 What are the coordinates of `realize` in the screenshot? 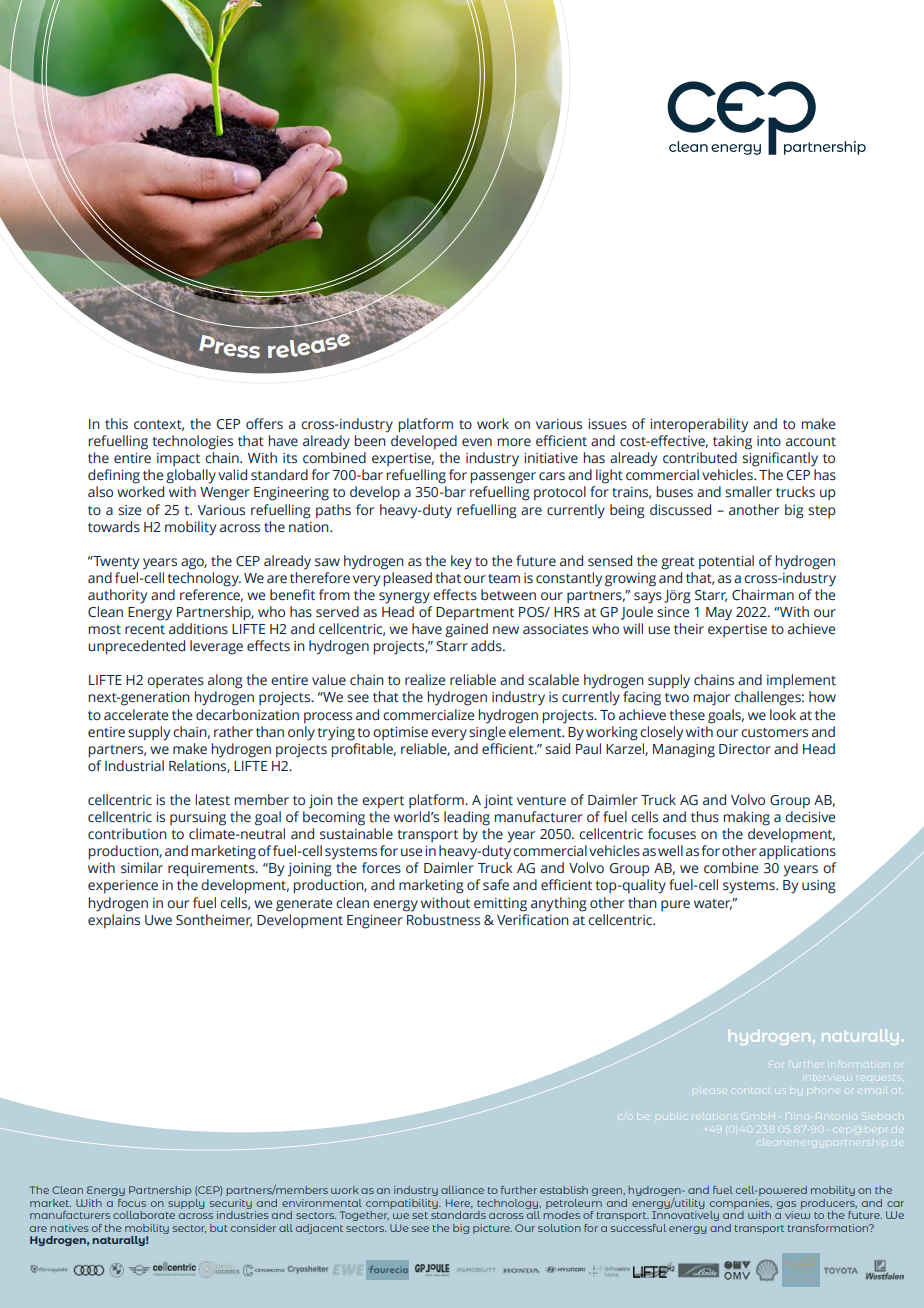 It's located at (425, 680).
